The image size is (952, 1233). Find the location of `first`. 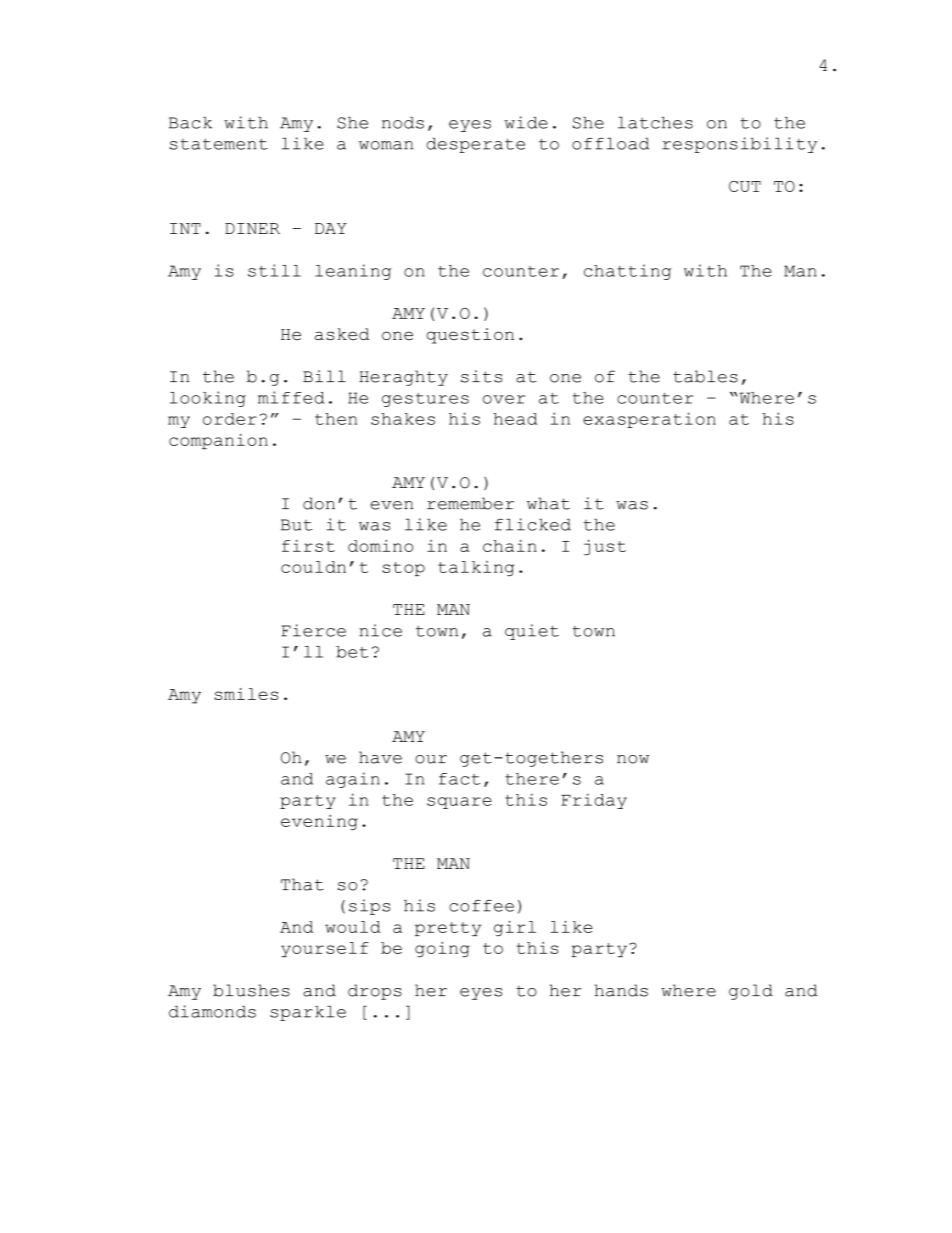

first is located at coordinates (308, 546).
